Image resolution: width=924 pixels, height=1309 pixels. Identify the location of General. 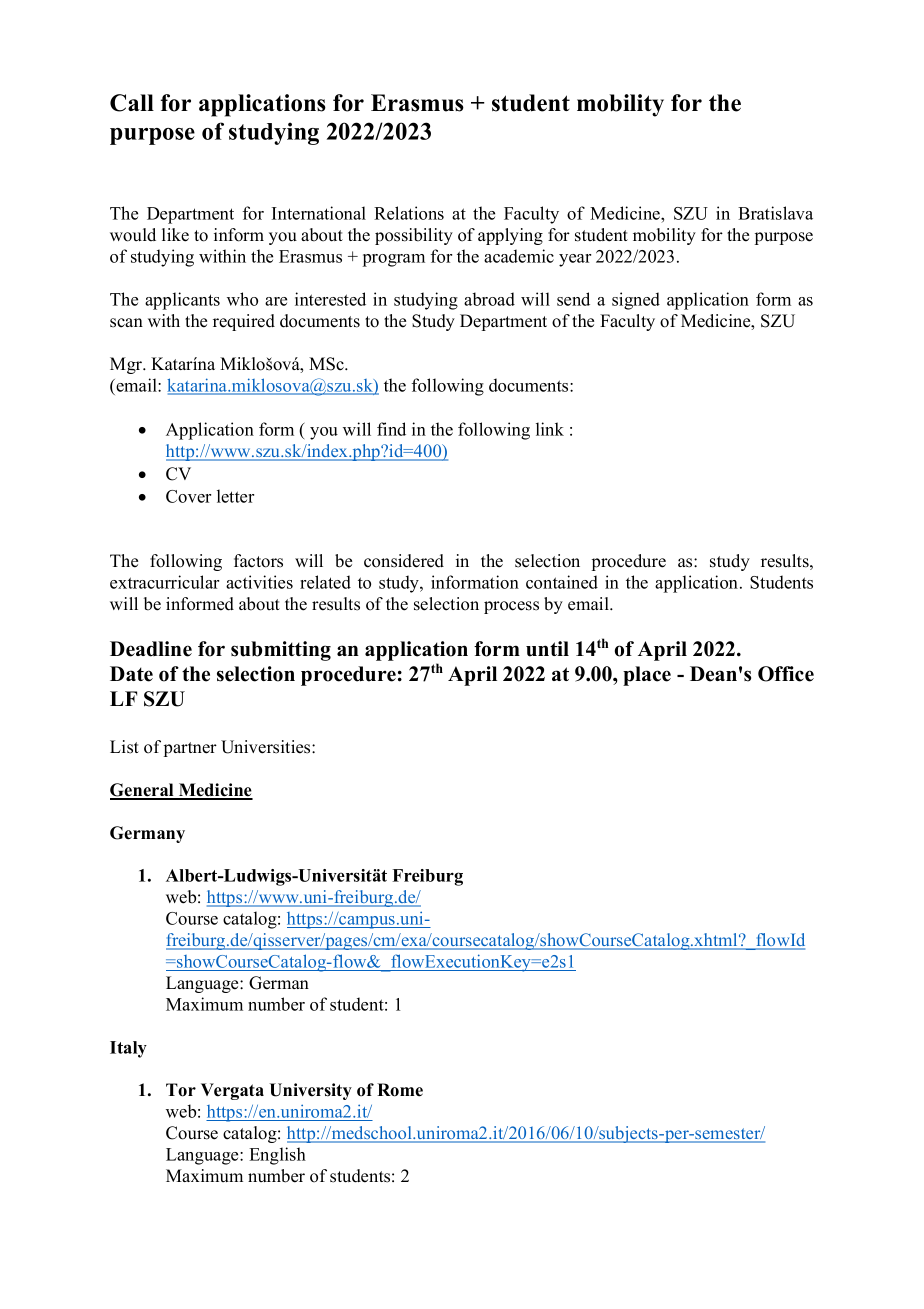
(143, 791).
